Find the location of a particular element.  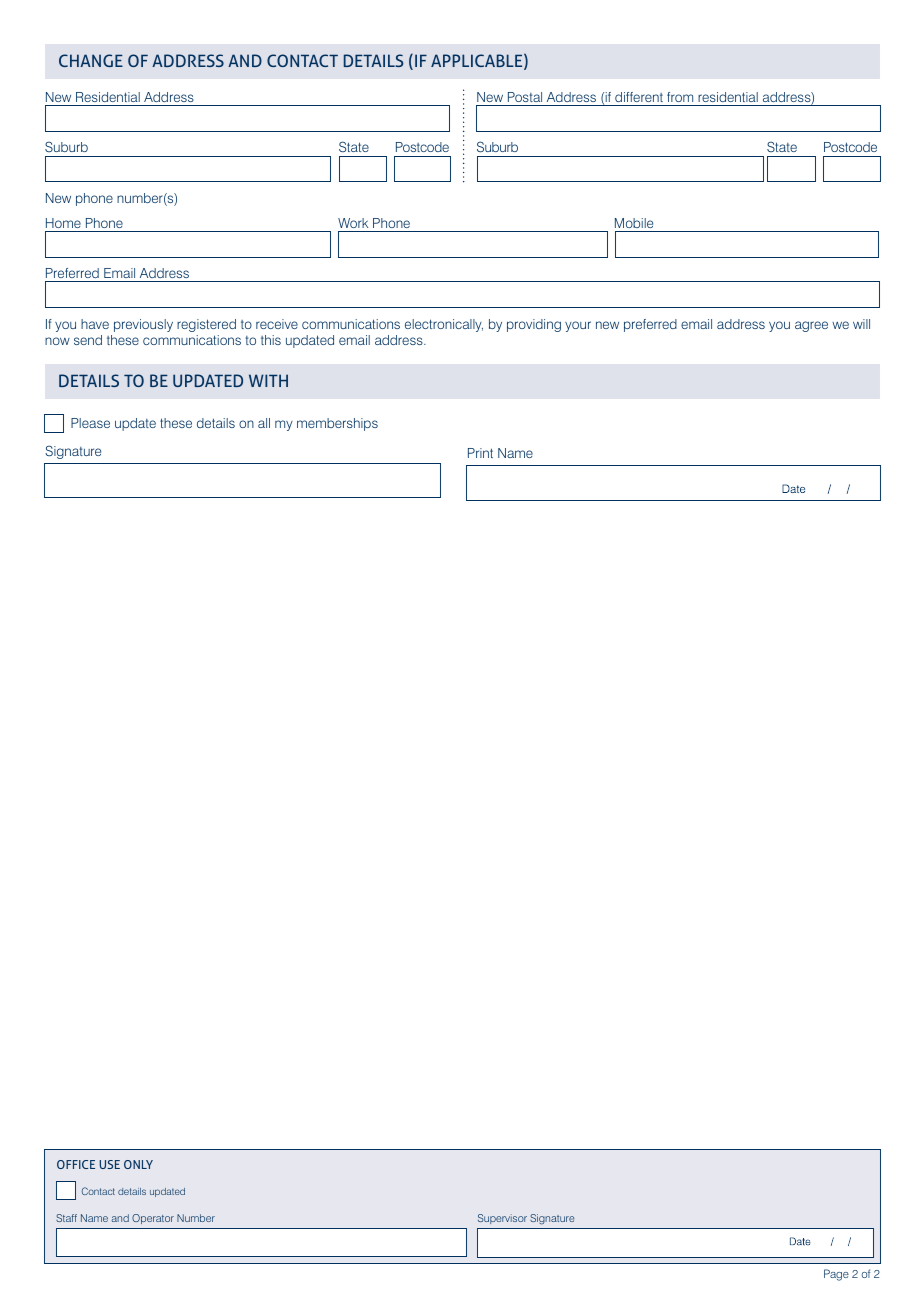

Page is located at coordinates (836, 1275).
